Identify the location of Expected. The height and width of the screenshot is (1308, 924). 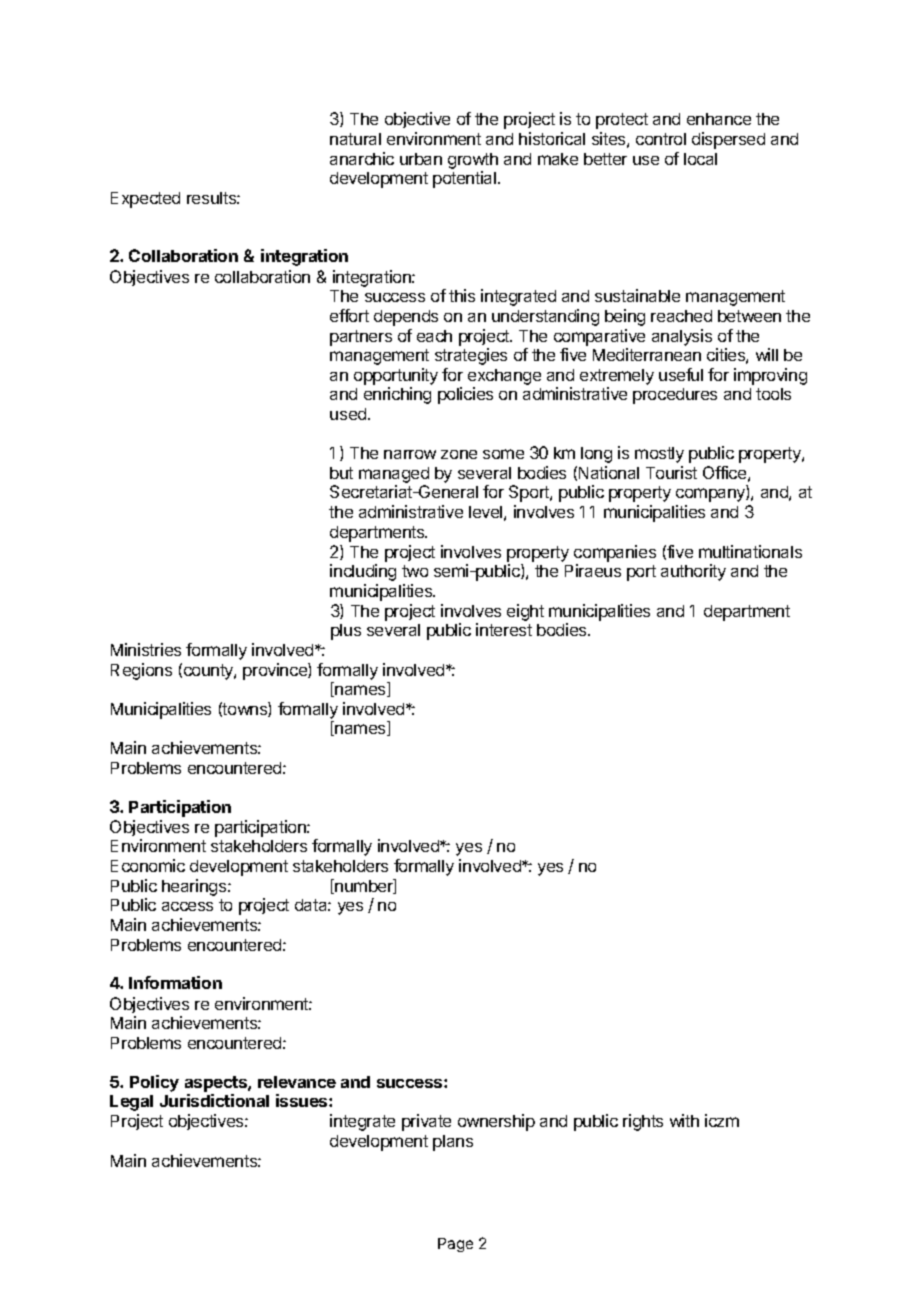
(145, 200).
